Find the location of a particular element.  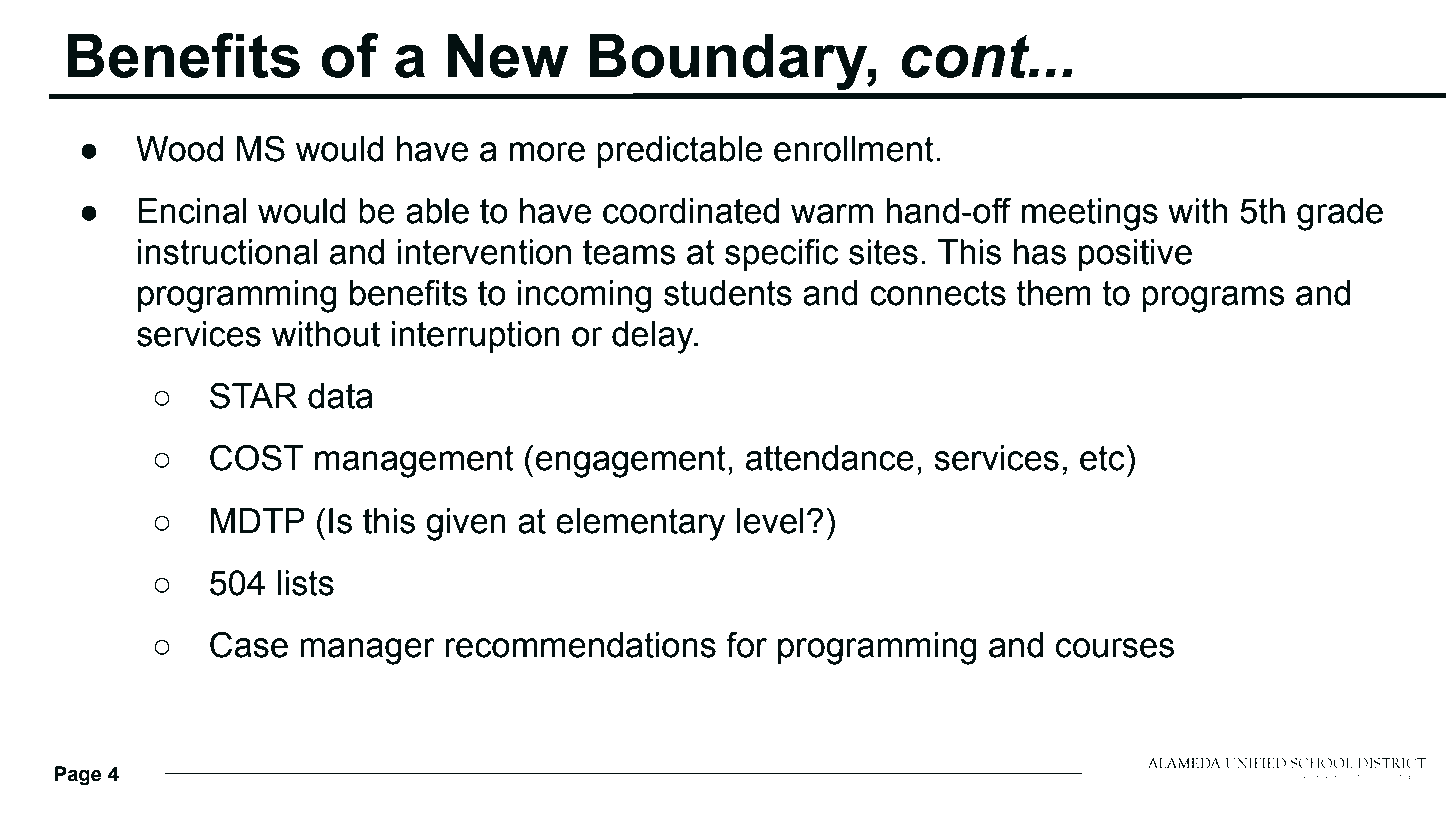

etc is located at coordinates (1102, 458).
